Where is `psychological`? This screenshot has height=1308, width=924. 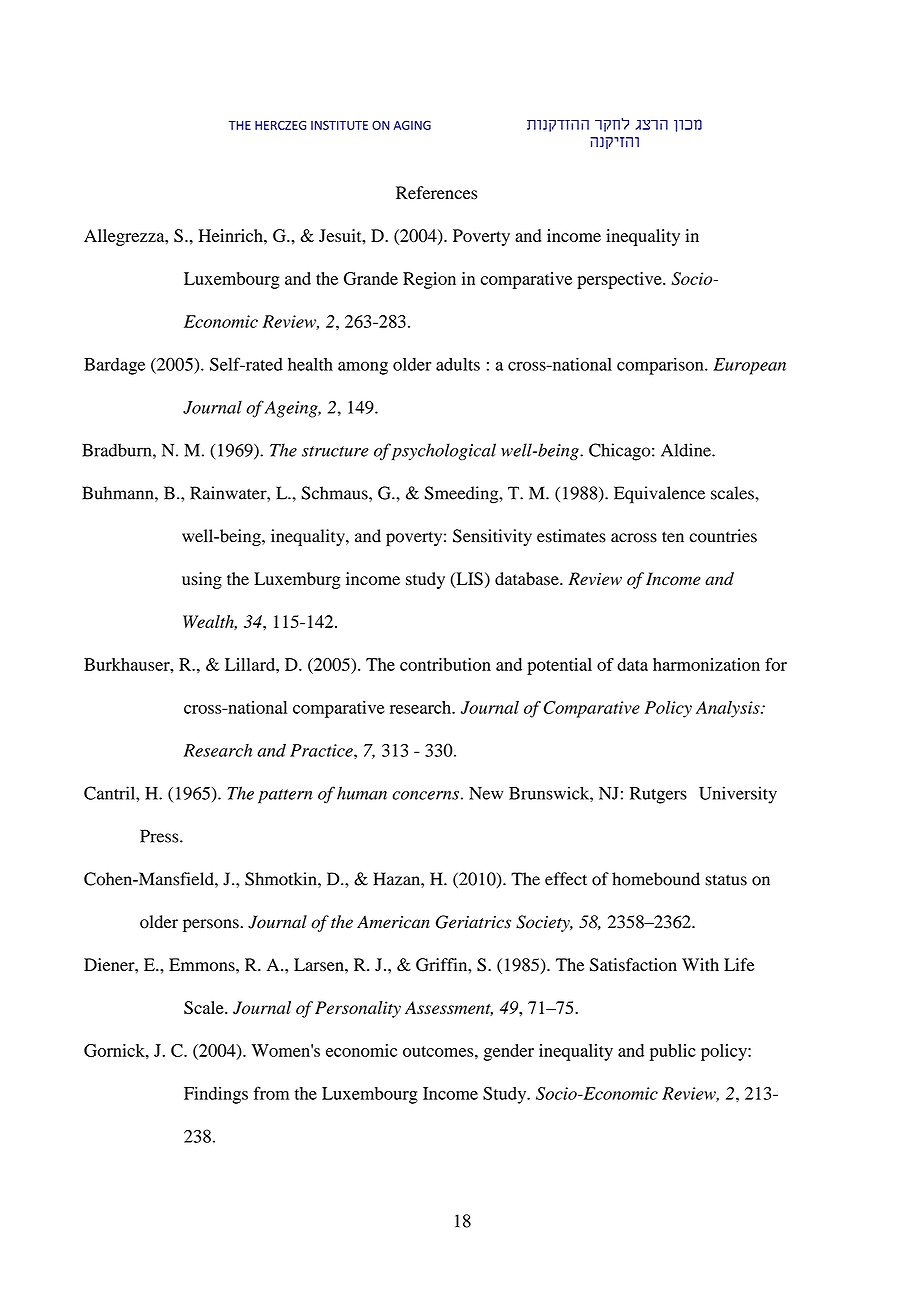
psychological is located at coordinates (443, 452).
